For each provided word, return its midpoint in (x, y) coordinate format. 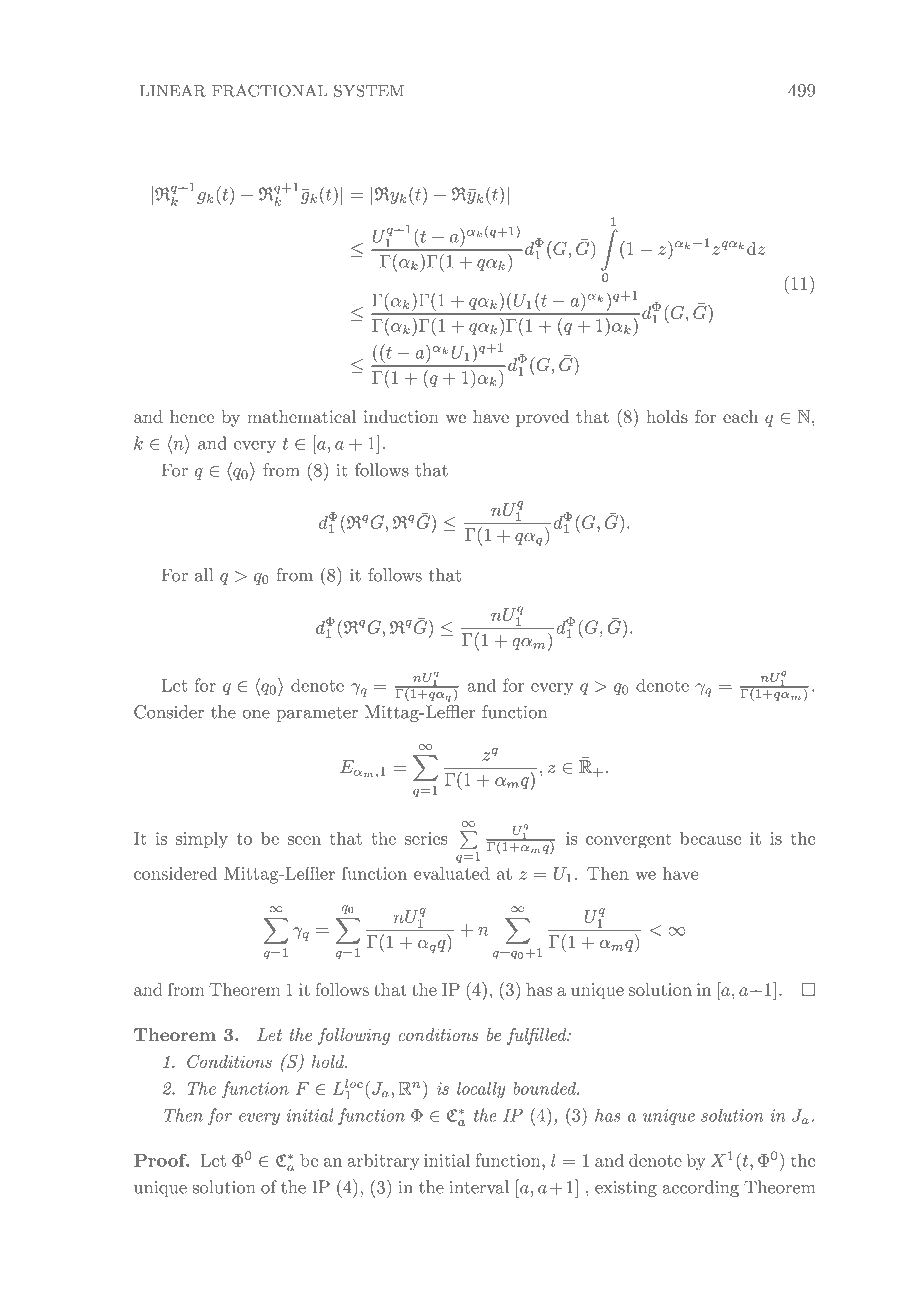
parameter (317, 714)
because (710, 838)
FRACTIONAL (270, 90)
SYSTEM (369, 90)
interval (479, 1187)
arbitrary (383, 1161)
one (256, 714)
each (740, 416)
